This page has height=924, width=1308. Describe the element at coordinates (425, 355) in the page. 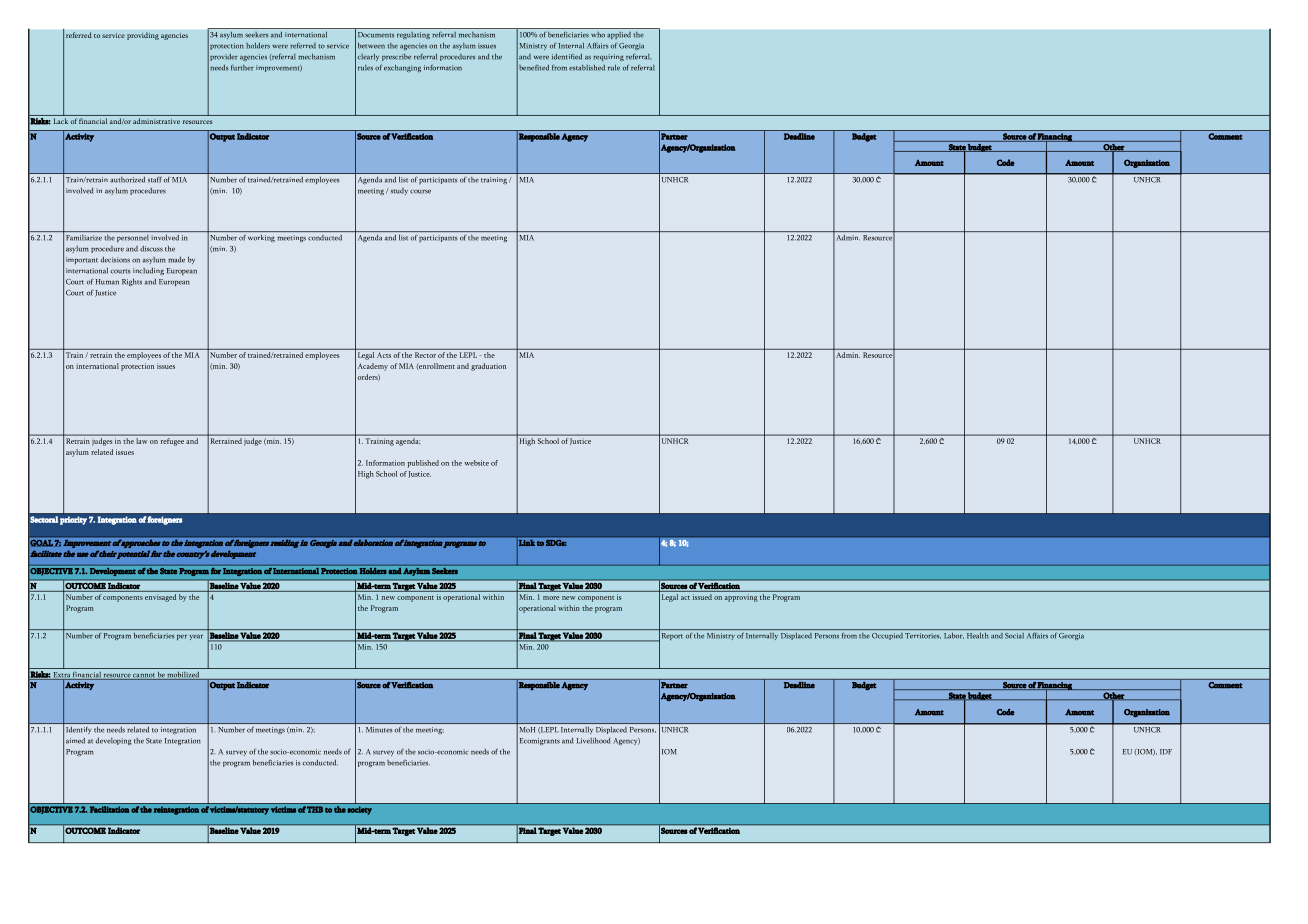

I see `Rector` at that location.
